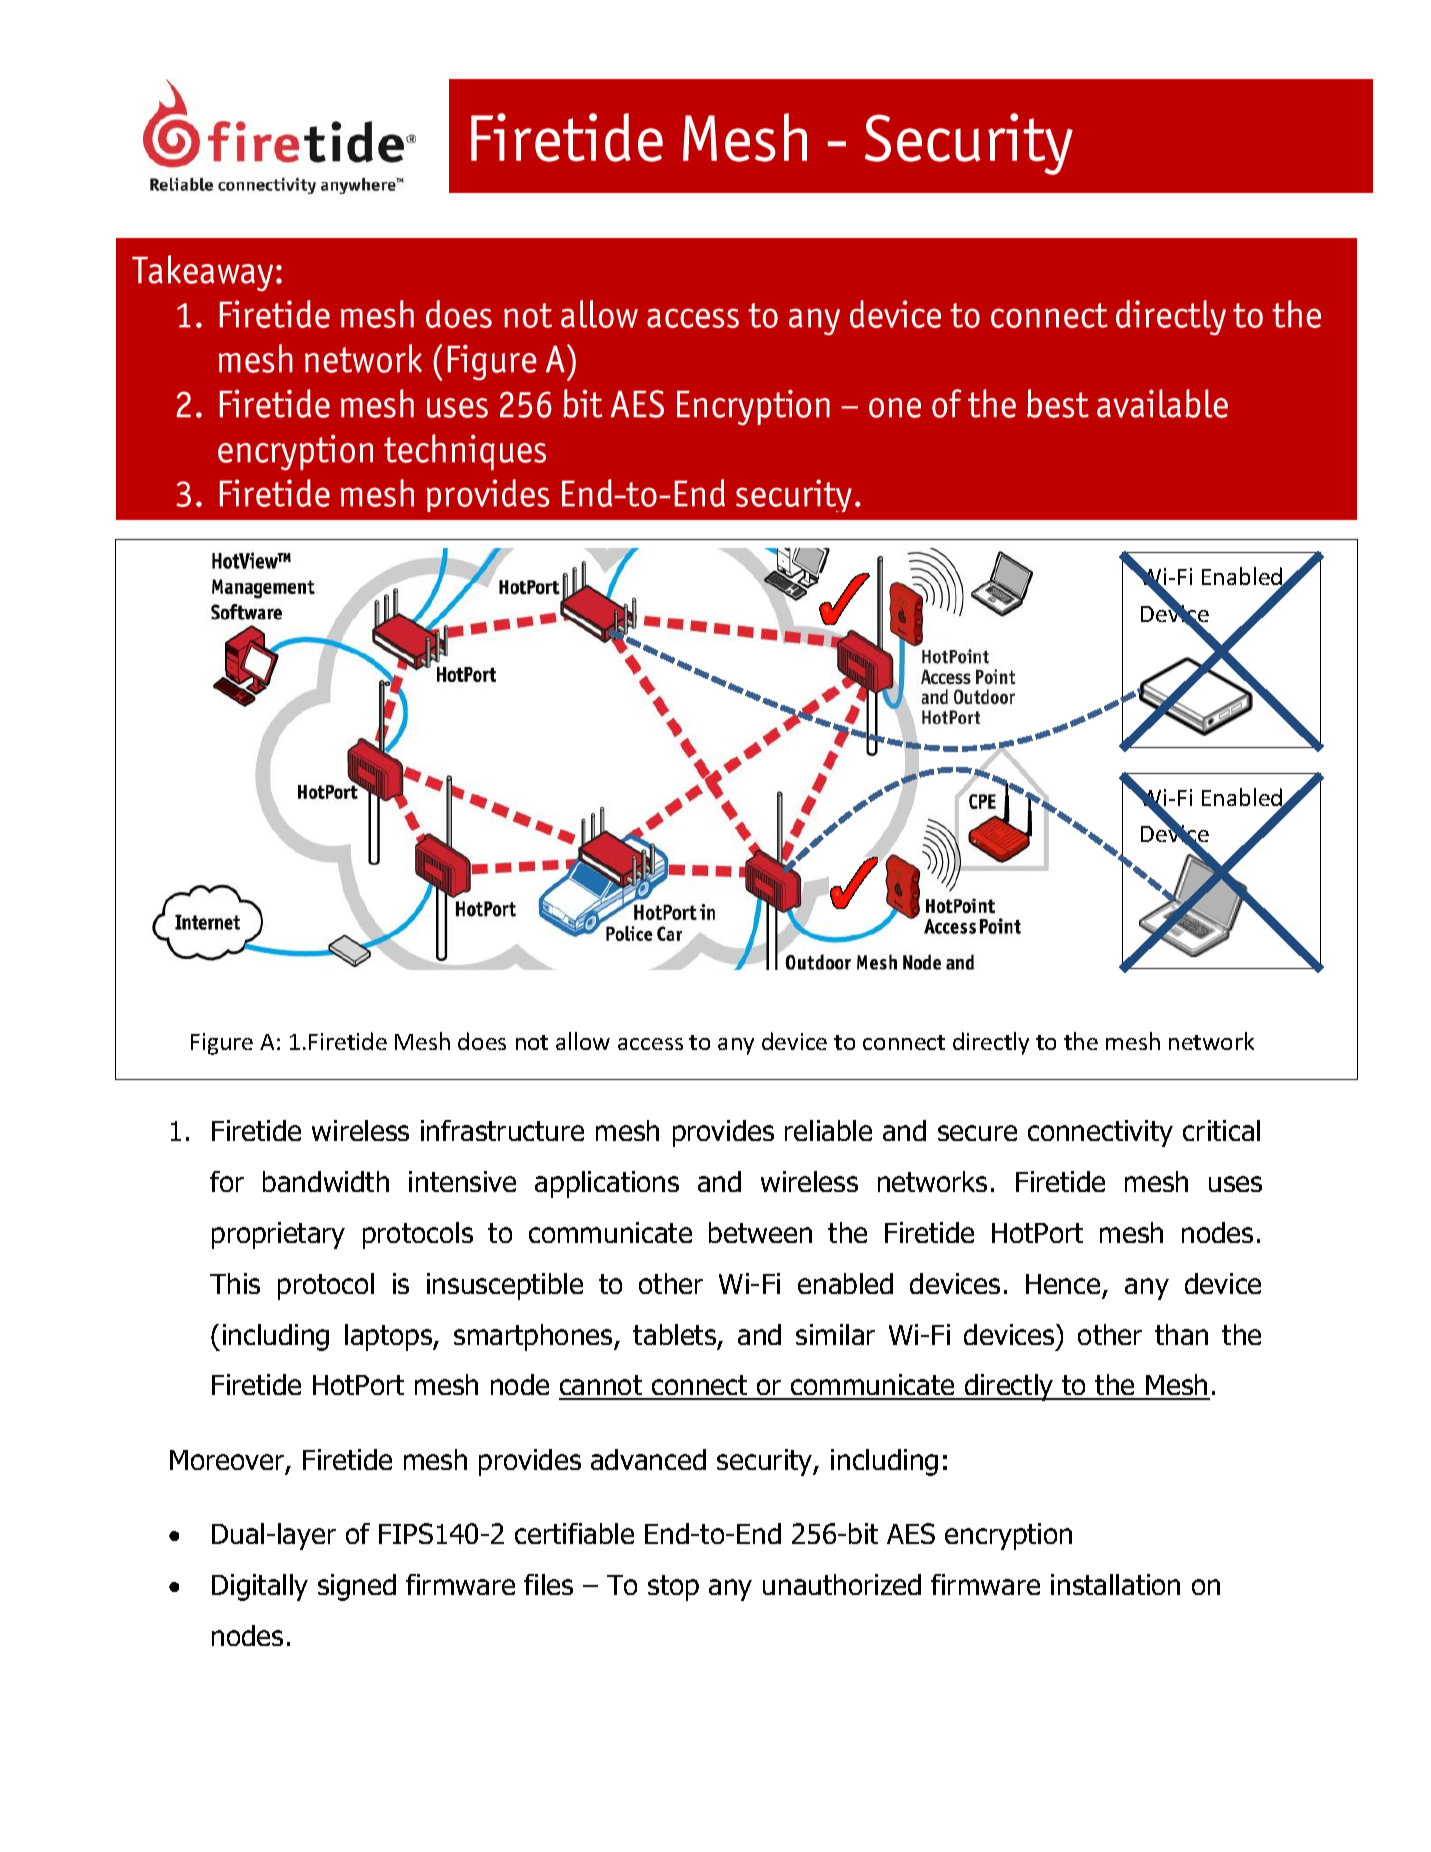  What do you see at coordinates (1235, 1184) in the screenshot?
I see `uses` at bounding box center [1235, 1184].
